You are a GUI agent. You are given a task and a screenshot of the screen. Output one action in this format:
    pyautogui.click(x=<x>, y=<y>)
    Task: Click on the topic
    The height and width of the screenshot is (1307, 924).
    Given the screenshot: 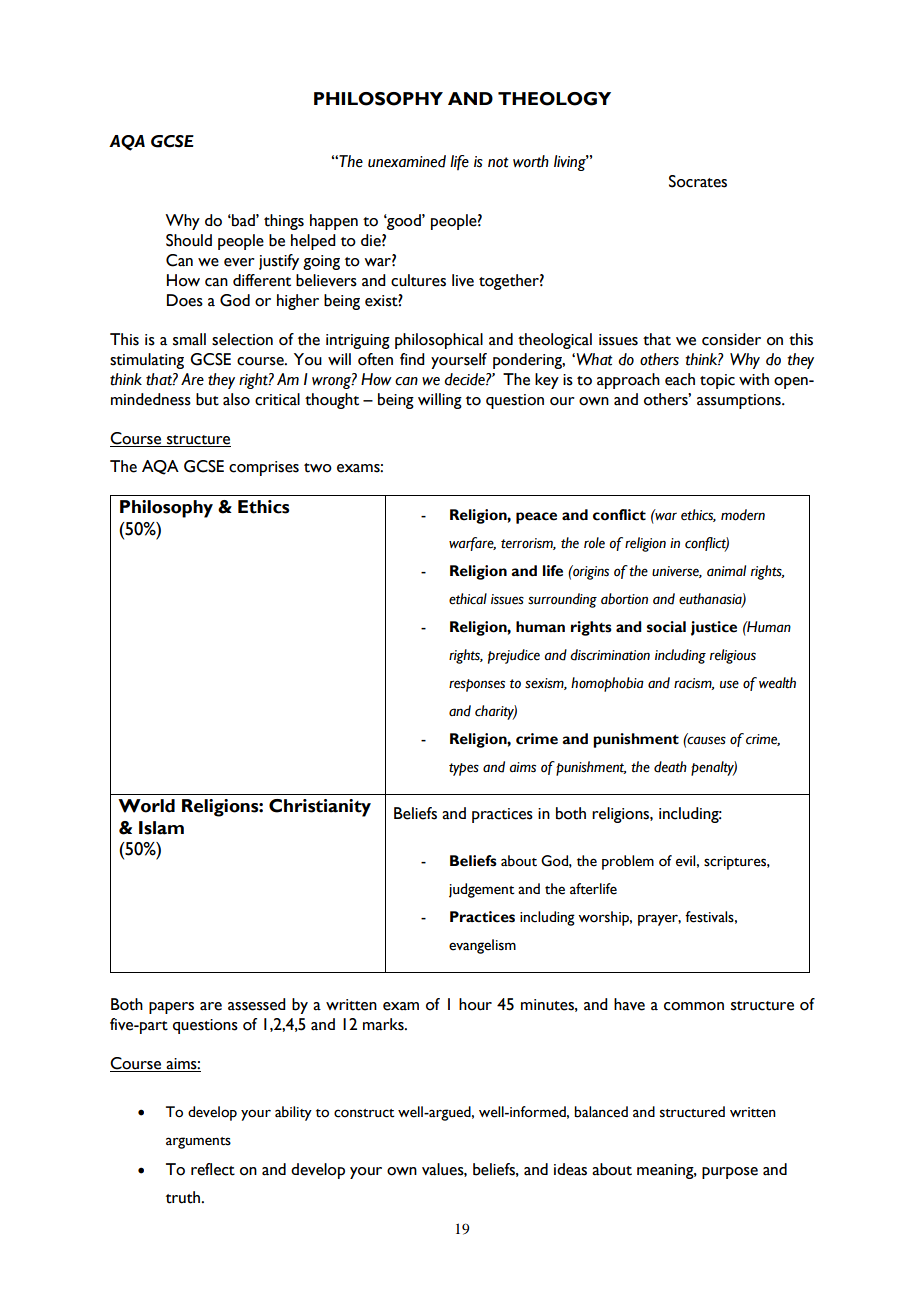 What is the action you would take?
    pyautogui.click(x=717, y=381)
